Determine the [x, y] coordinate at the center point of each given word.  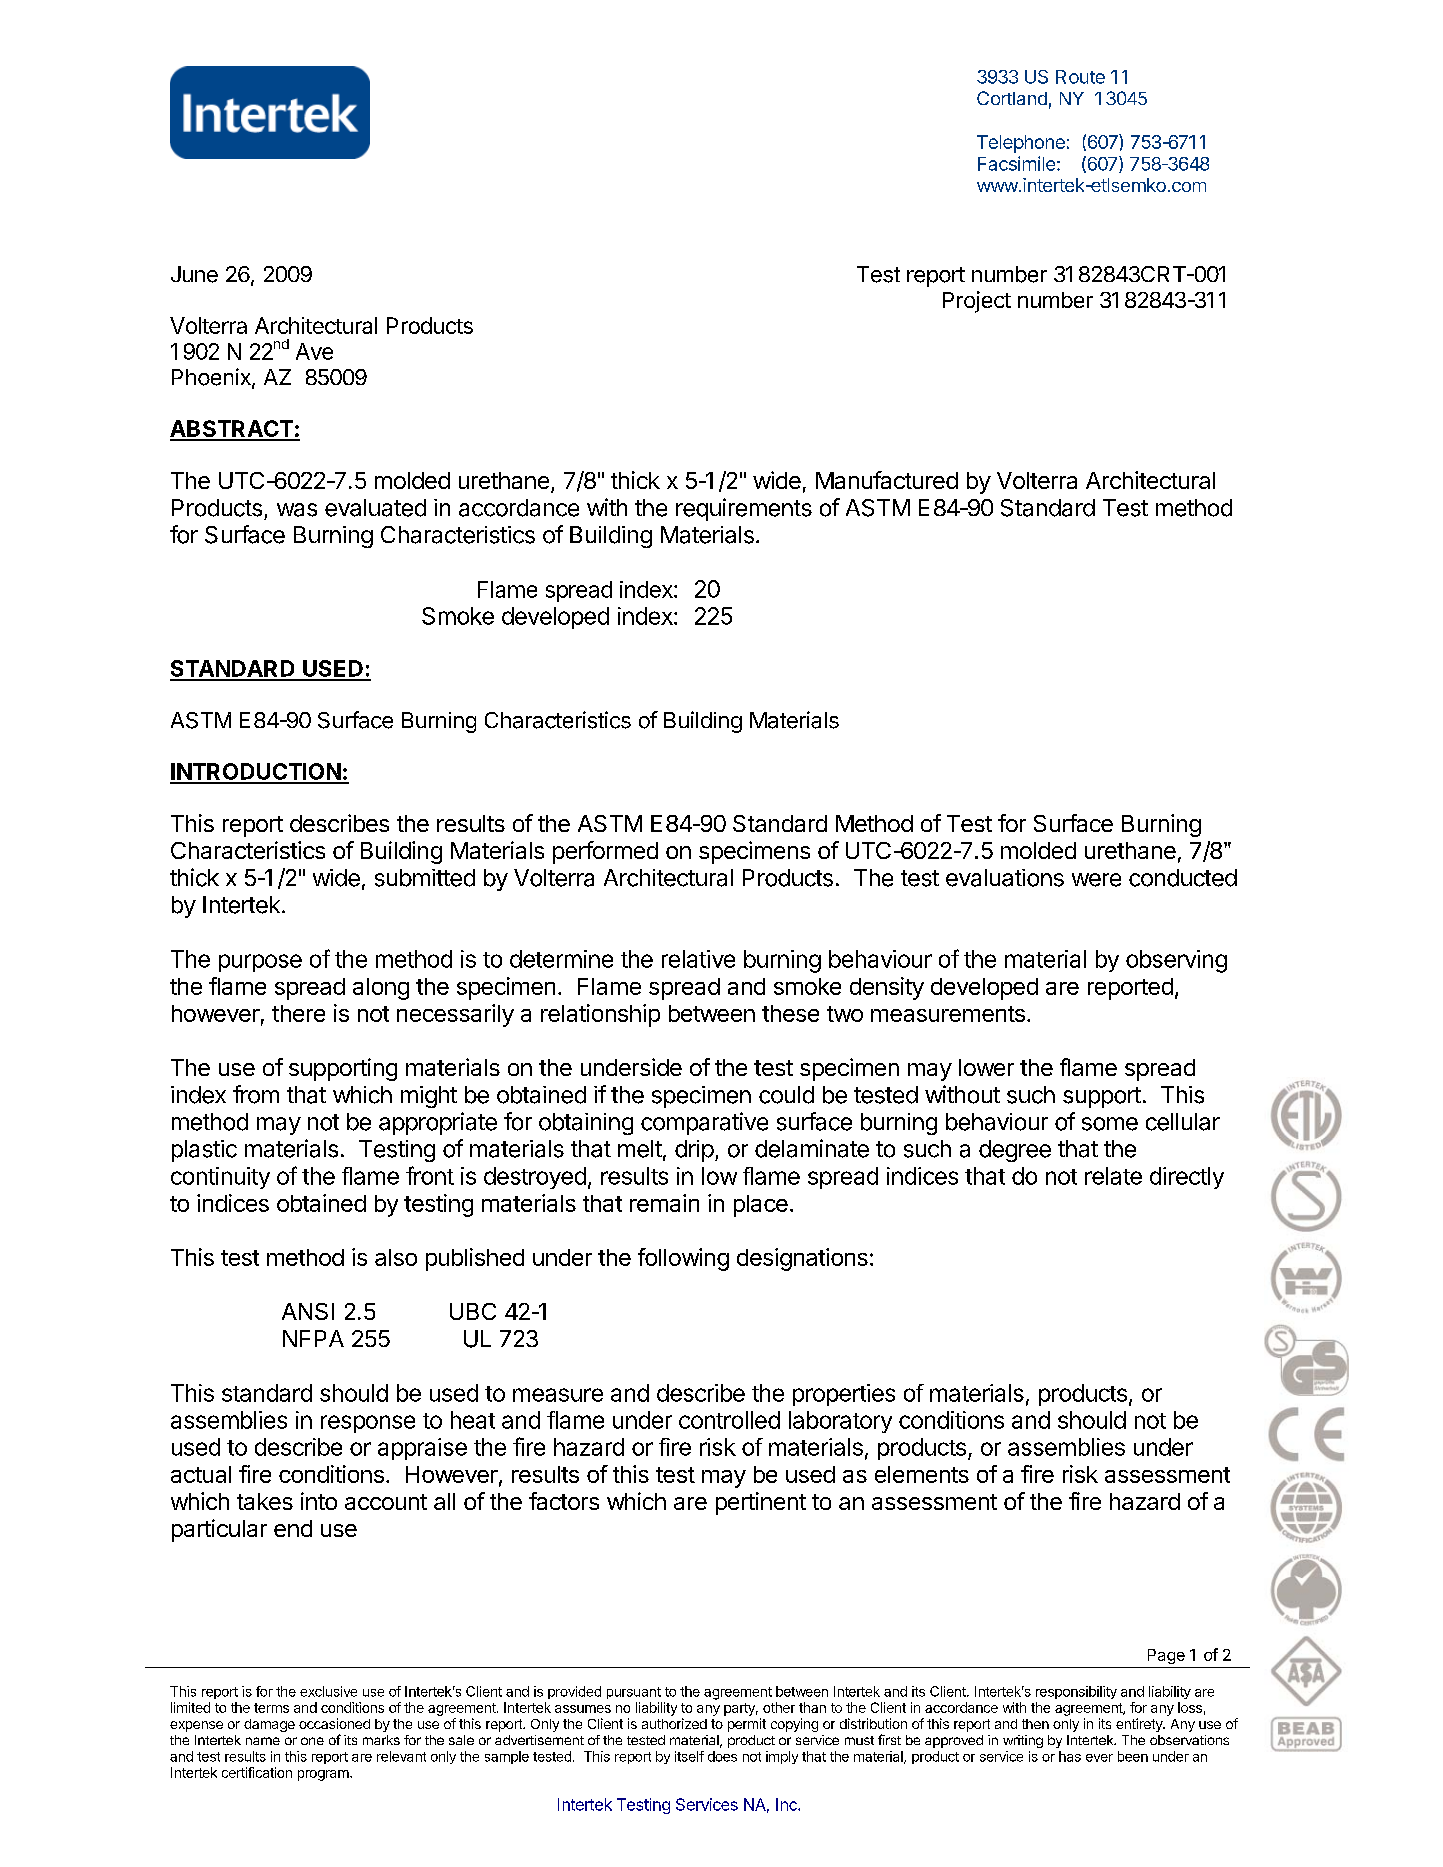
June [194, 274]
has [1070, 1756]
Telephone [1021, 144]
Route [1080, 77]
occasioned [334, 1723]
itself [689, 1756]
